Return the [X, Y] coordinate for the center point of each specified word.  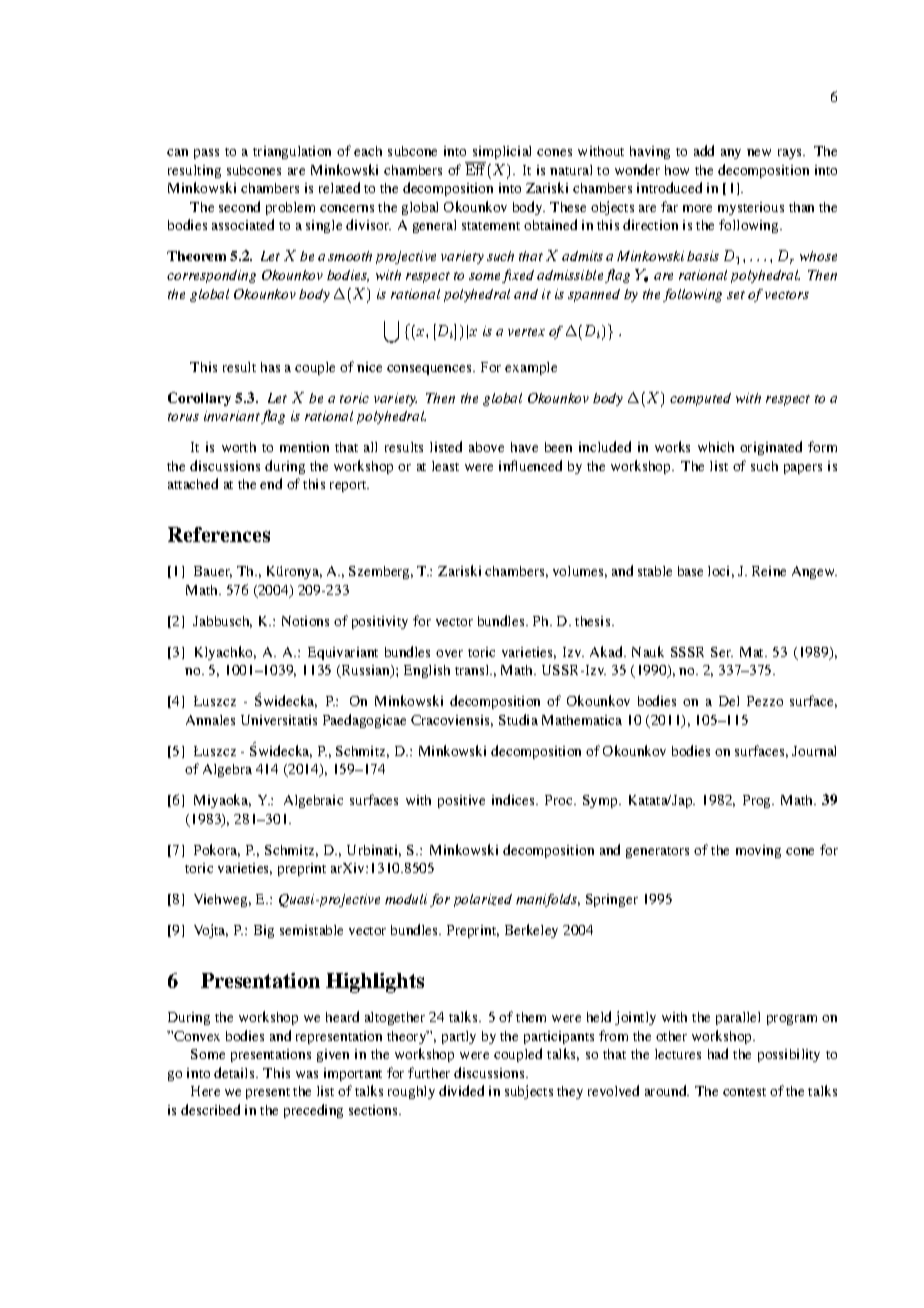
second [239, 206]
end [271, 483]
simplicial [502, 152]
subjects [529, 1092]
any [731, 154]
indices [514, 799]
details [235, 1072]
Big [264, 931]
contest [744, 1092]
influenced [530, 465]
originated [771, 448]
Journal [814, 751]
